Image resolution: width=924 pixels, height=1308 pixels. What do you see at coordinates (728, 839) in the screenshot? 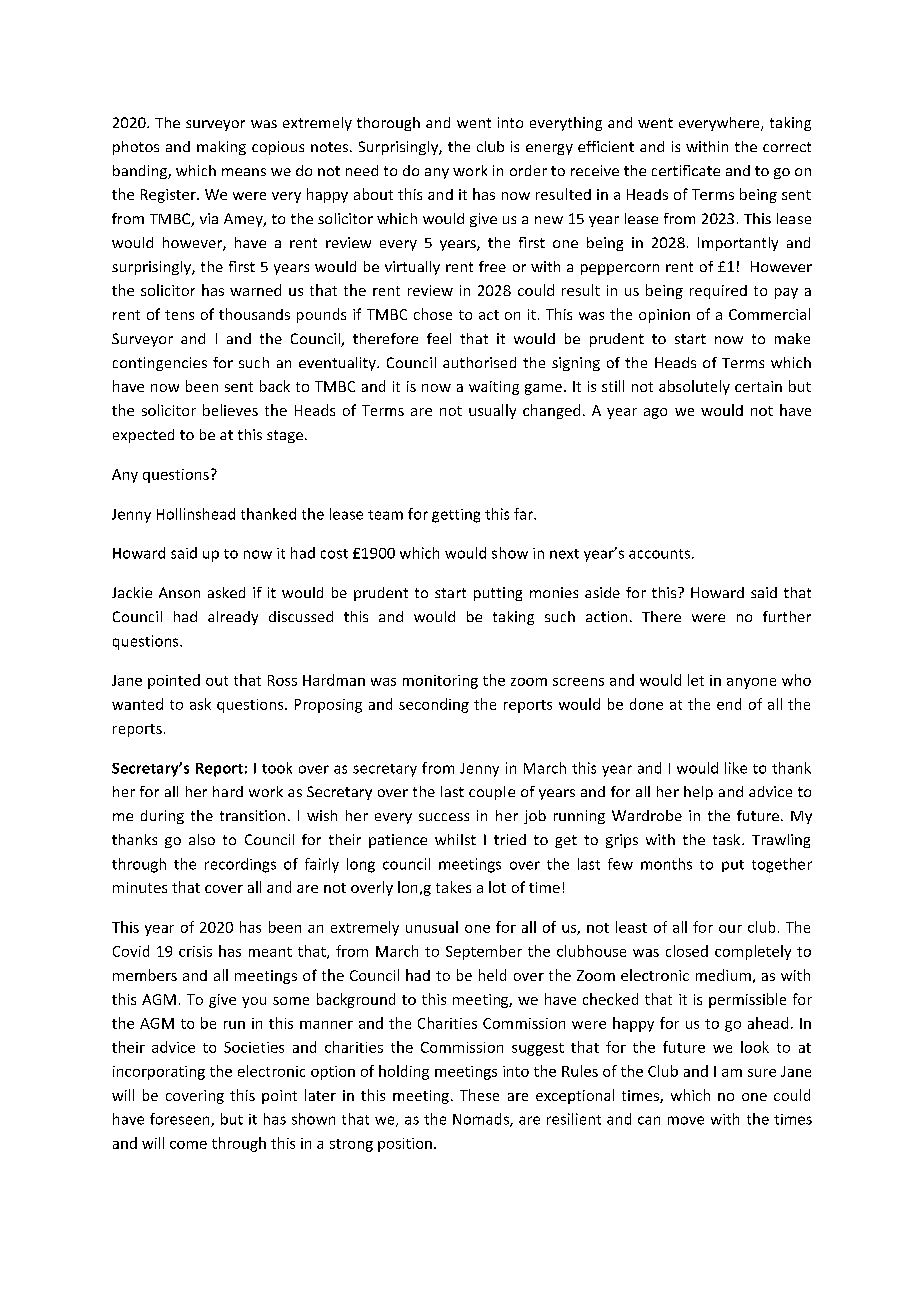
I see `task` at bounding box center [728, 839].
